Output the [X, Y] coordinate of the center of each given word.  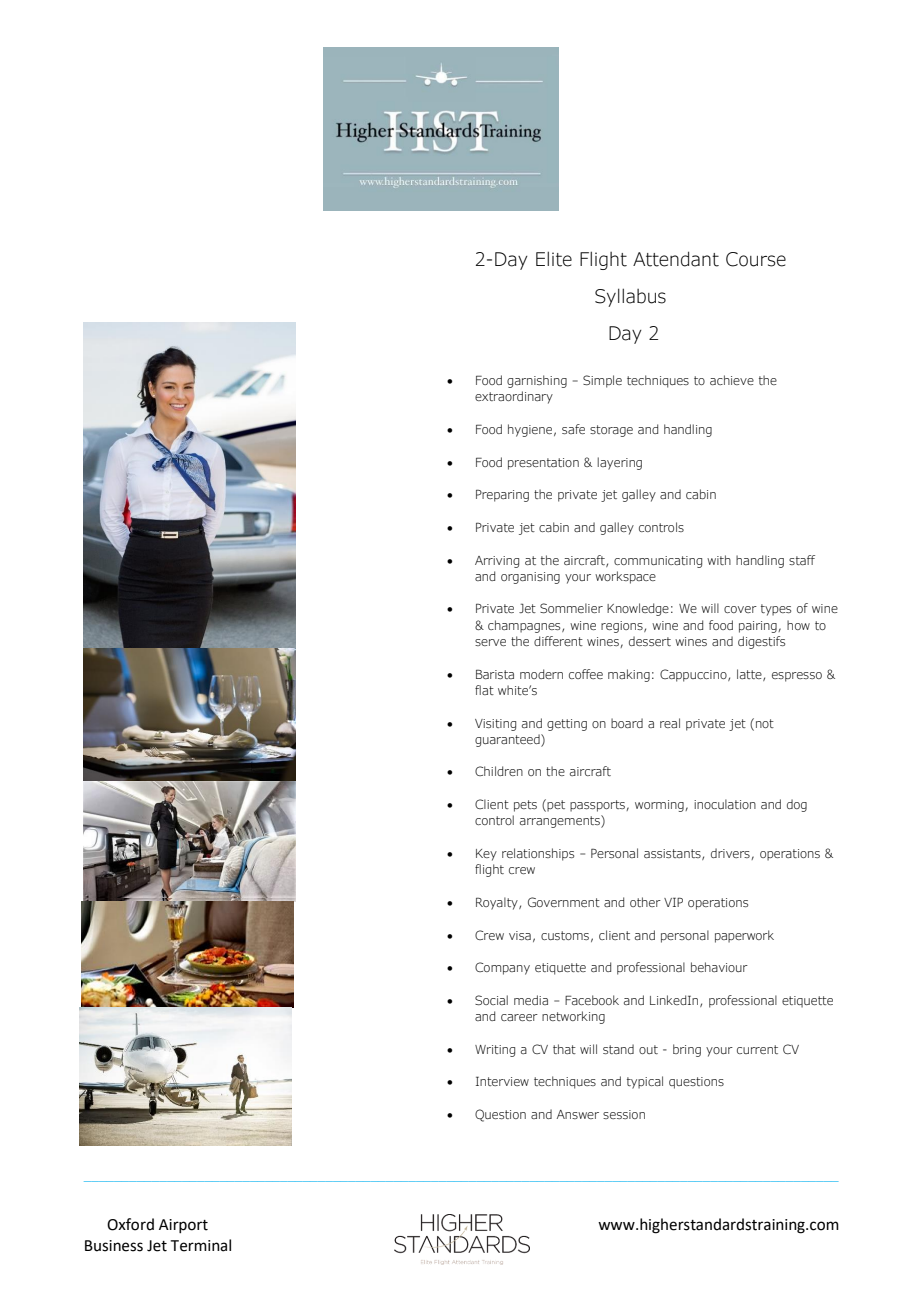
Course [756, 259]
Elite [554, 259]
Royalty [498, 903]
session [624, 1114]
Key [486, 855]
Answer [578, 1114]
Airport [183, 1226]
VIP [673, 902]
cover [740, 609]
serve [490, 642]
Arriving [497, 562]
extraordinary [514, 397]
